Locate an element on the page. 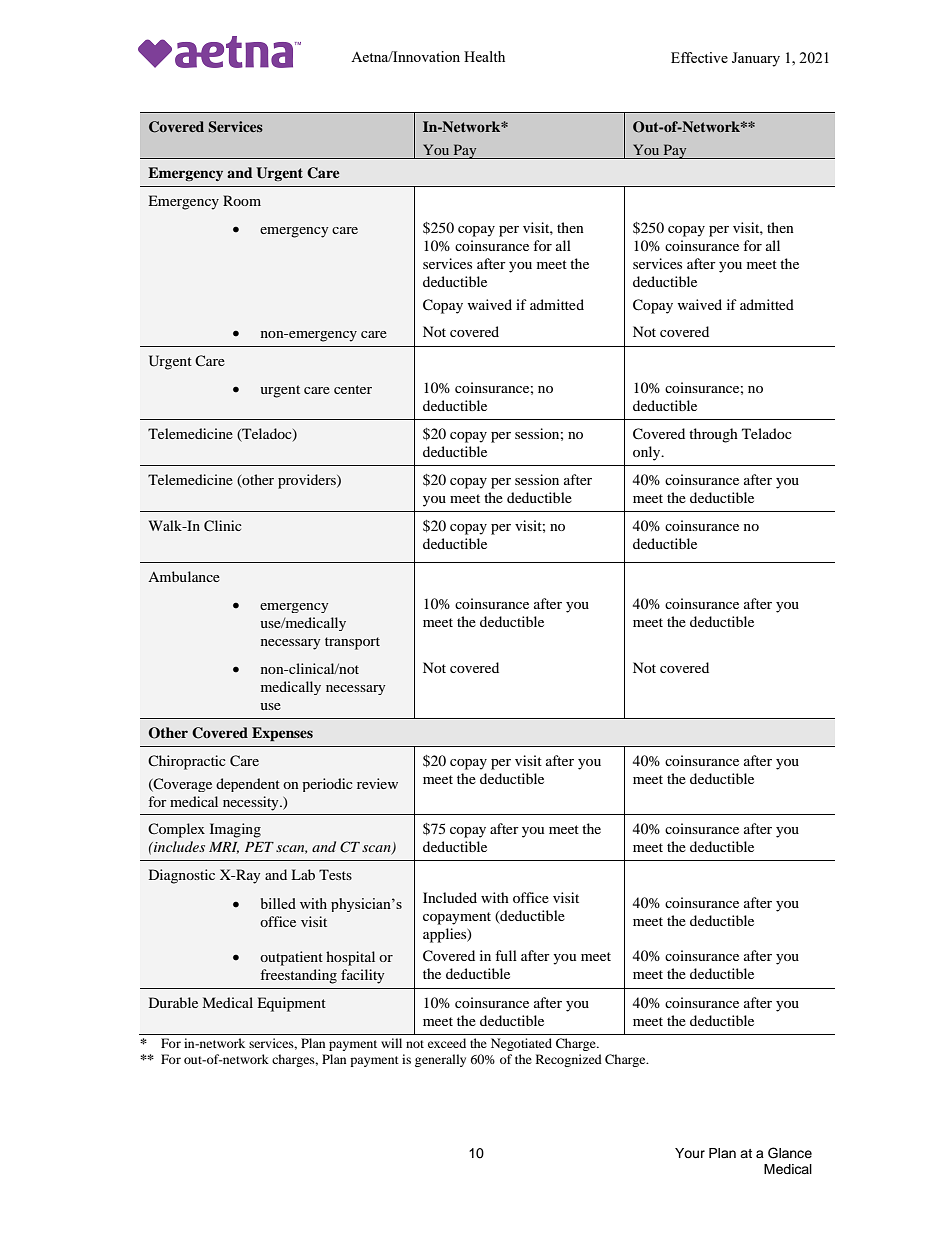  review is located at coordinates (377, 783).
